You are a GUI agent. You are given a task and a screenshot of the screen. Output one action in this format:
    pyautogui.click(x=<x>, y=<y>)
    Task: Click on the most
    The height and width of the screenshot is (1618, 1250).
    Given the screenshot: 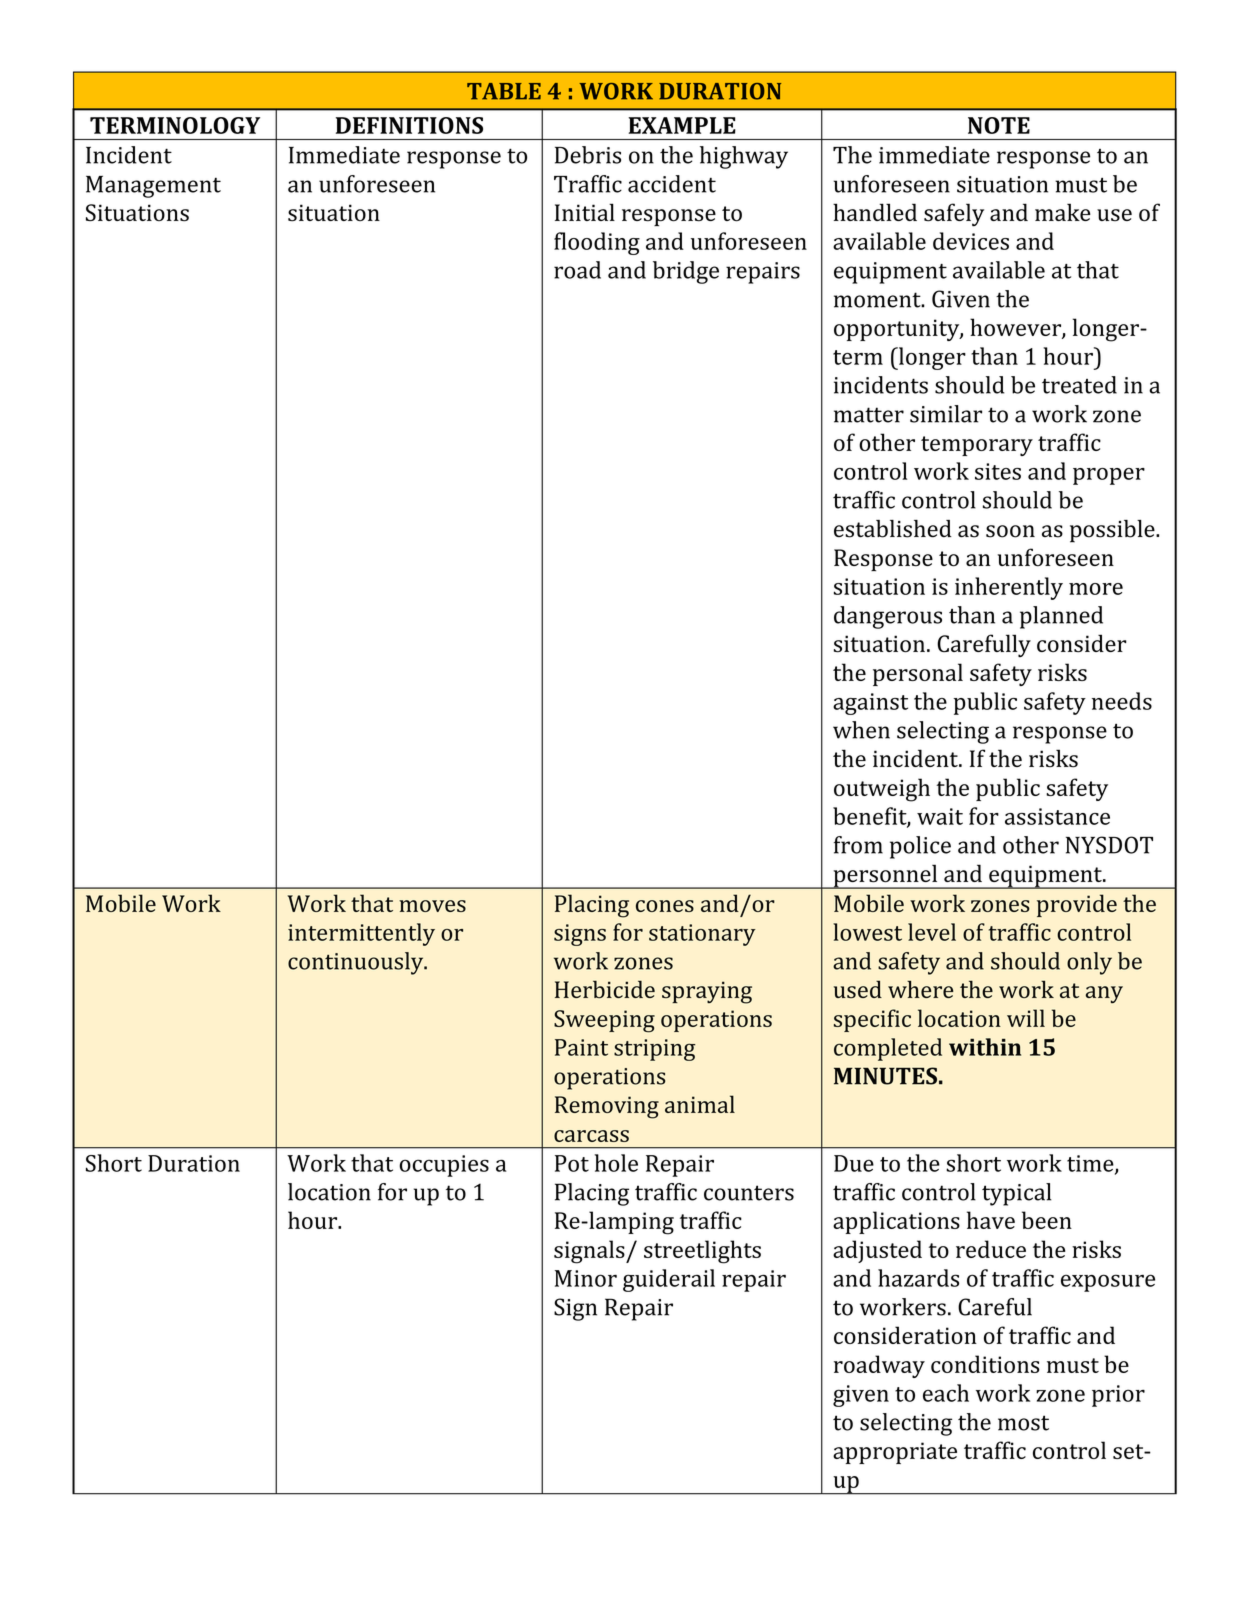 What is the action you would take?
    pyautogui.click(x=1023, y=1423)
